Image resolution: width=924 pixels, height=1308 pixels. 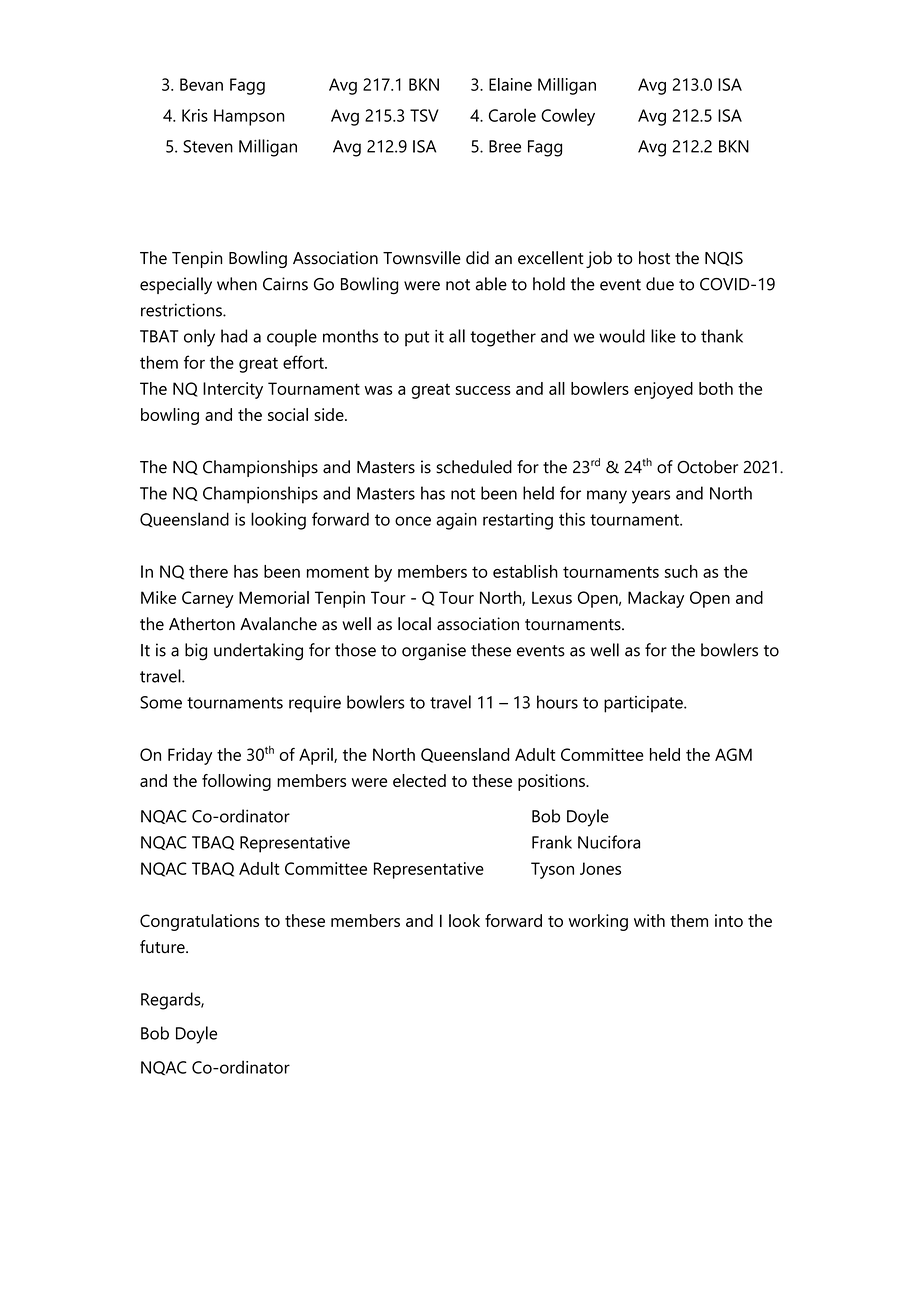 I want to click on elected, so click(x=419, y=780).
